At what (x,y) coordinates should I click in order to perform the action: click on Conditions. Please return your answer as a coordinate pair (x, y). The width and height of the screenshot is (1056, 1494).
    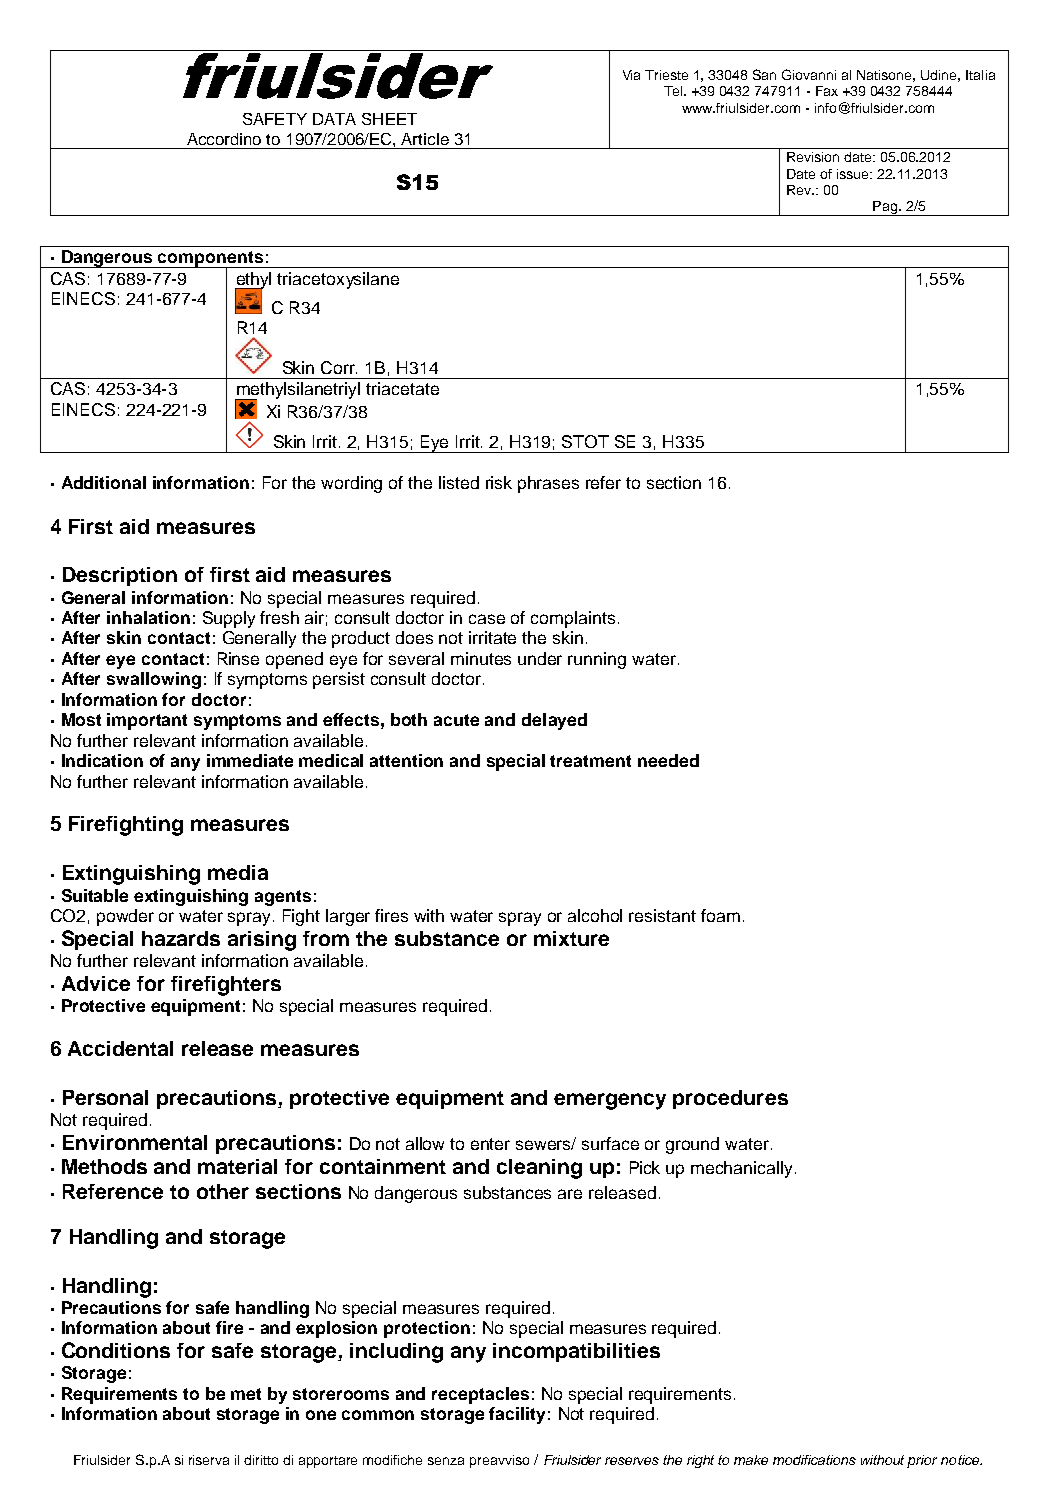
    Looking at the image, I should click on (116, 1350).
